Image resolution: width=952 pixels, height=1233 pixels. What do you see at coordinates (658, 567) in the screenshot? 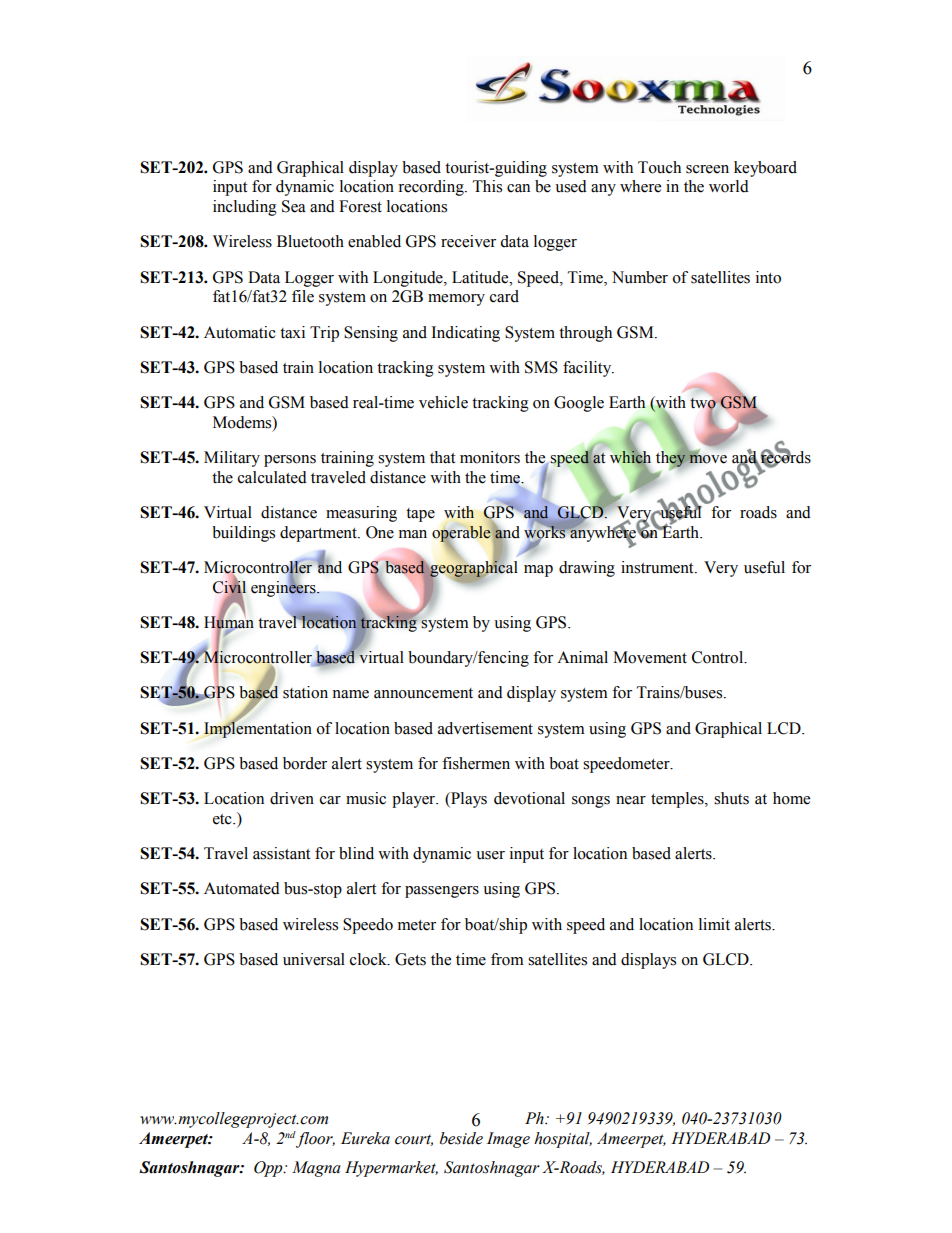
I see `instrument` at bounding box center [658, 567].
